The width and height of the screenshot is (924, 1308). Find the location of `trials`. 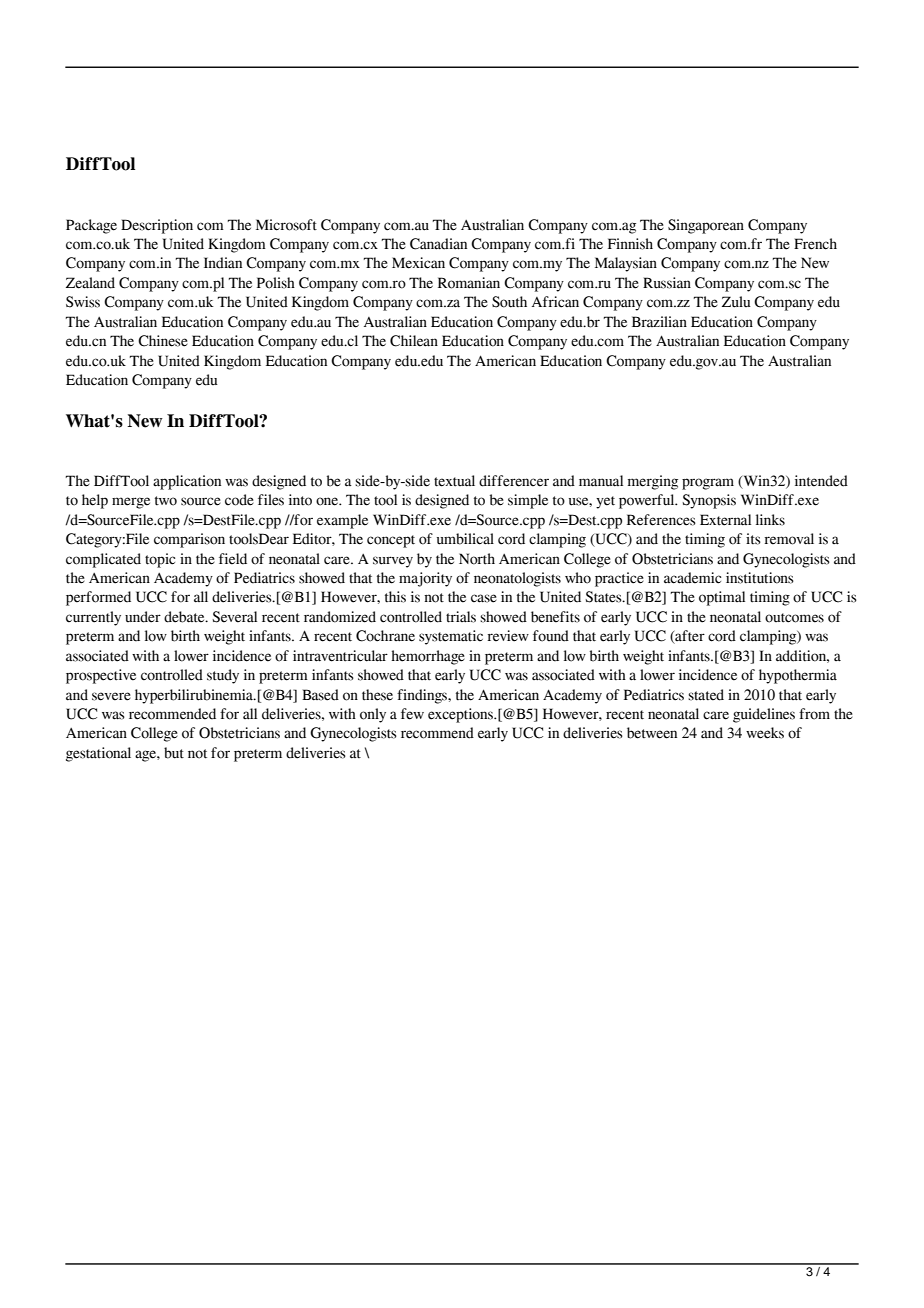

trials is located at coordinates (461, 617).
